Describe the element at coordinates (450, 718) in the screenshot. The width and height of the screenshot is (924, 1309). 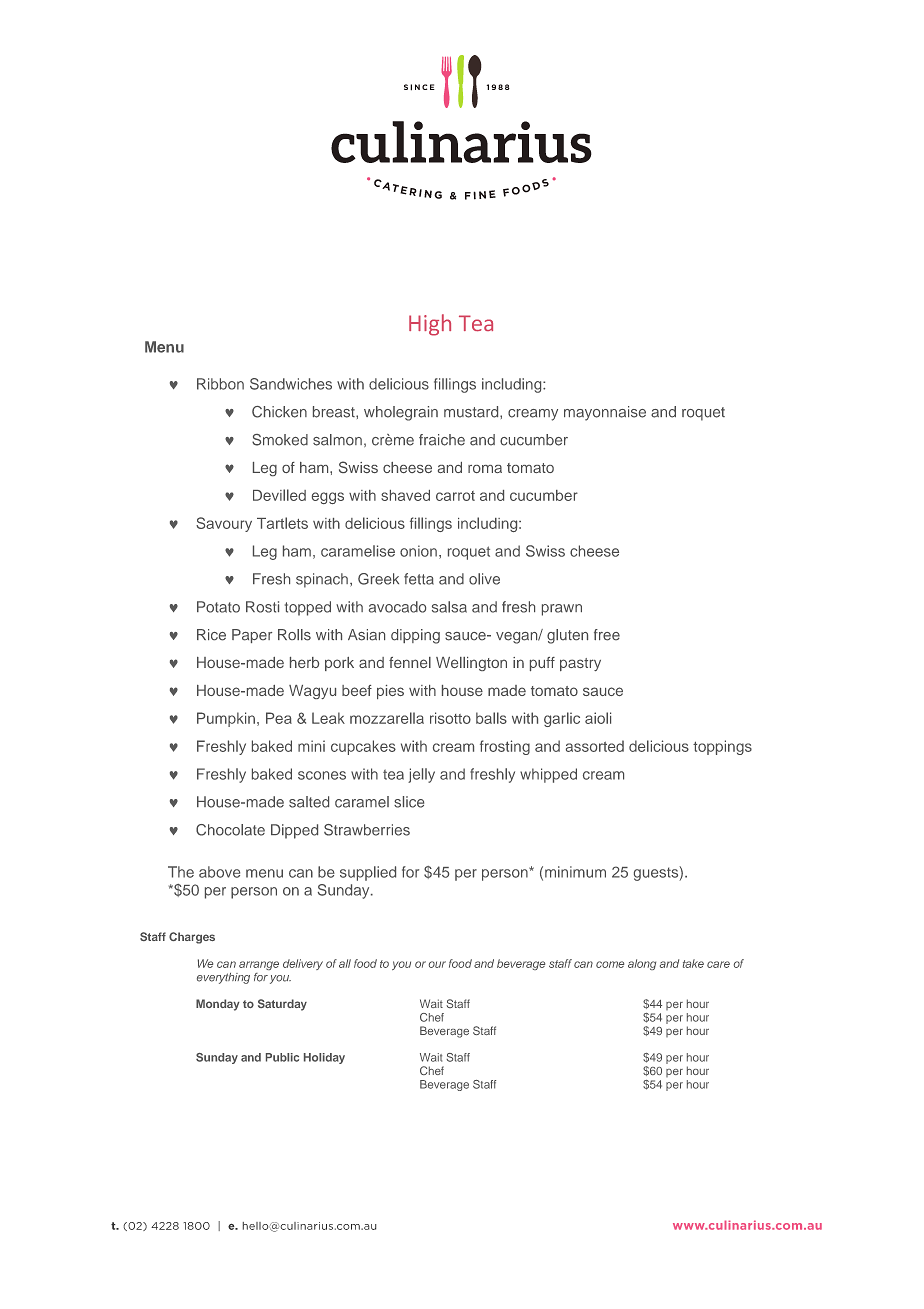
I see `risotto` at that location.
